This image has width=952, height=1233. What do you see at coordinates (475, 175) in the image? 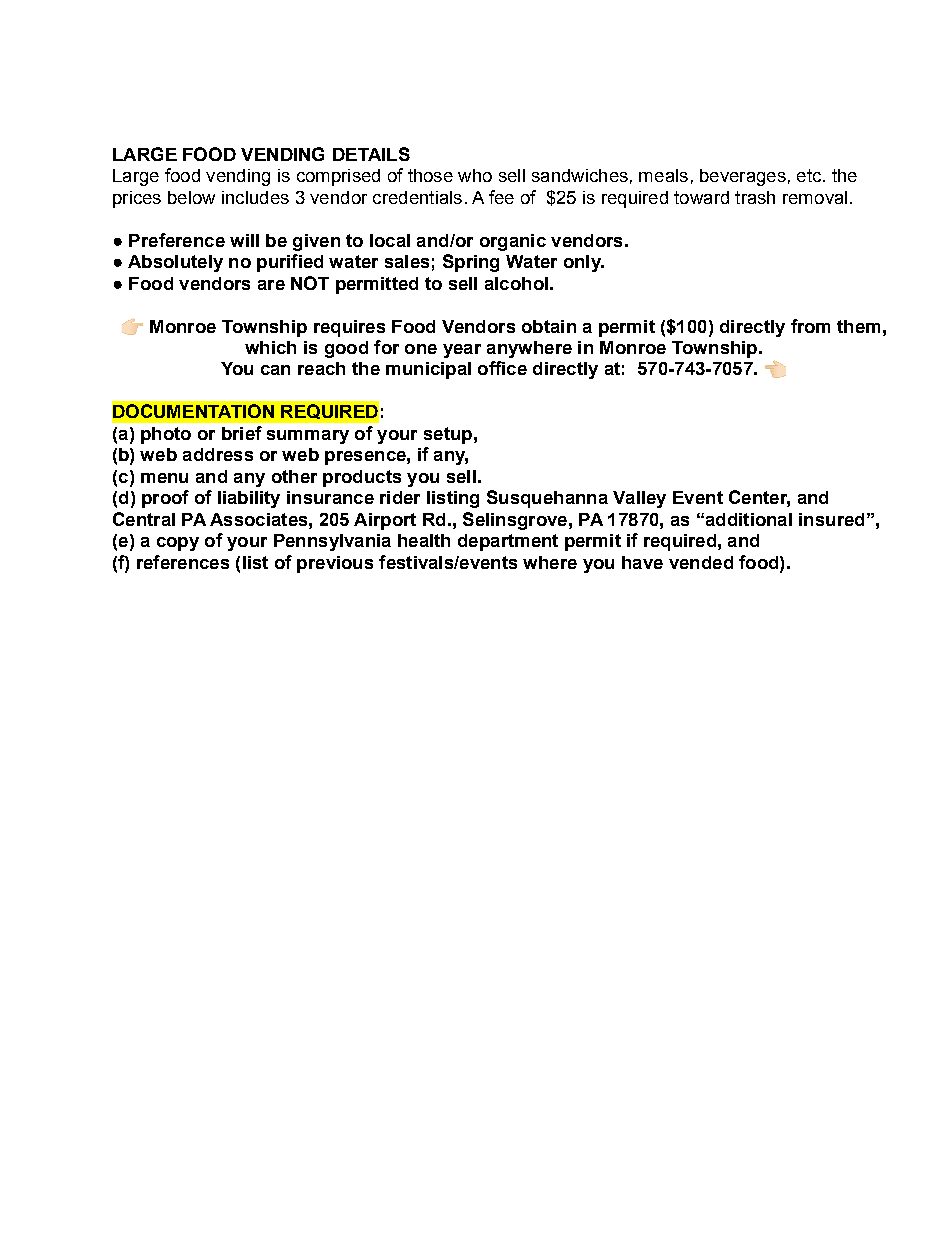
I see `who` at bounding box center [475, 175].
